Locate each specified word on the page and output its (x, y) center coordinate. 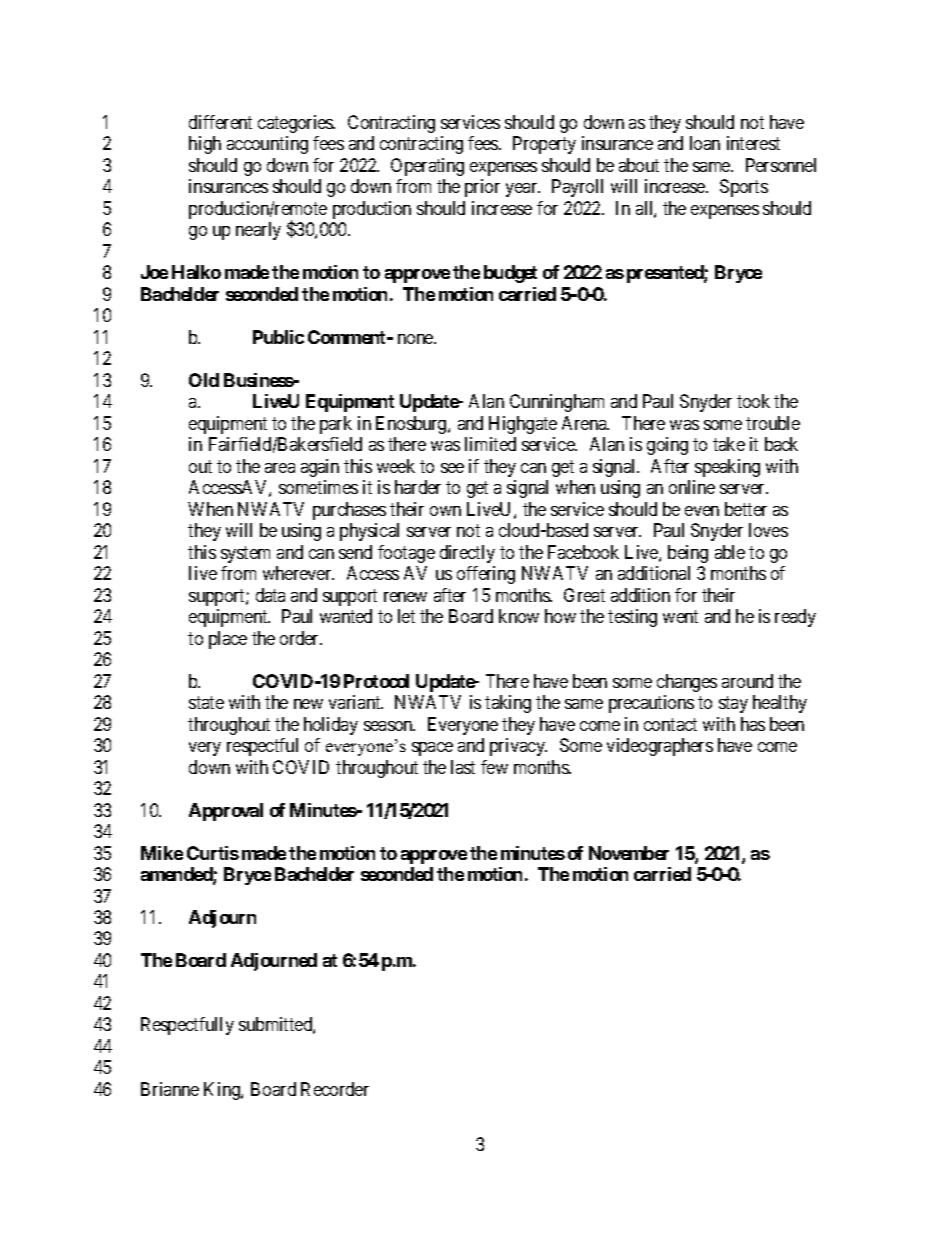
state (206, 702)
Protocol (376, 681)
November (629, 853)
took (753, 401)
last (463, 767)
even (702, 511)
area (280, 468)
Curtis (213, 853)
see (452, 468)
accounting (267, 145)
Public (278, 337)
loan (705, 143)
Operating (427, 167)
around (747, 681)
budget (510, 274)
